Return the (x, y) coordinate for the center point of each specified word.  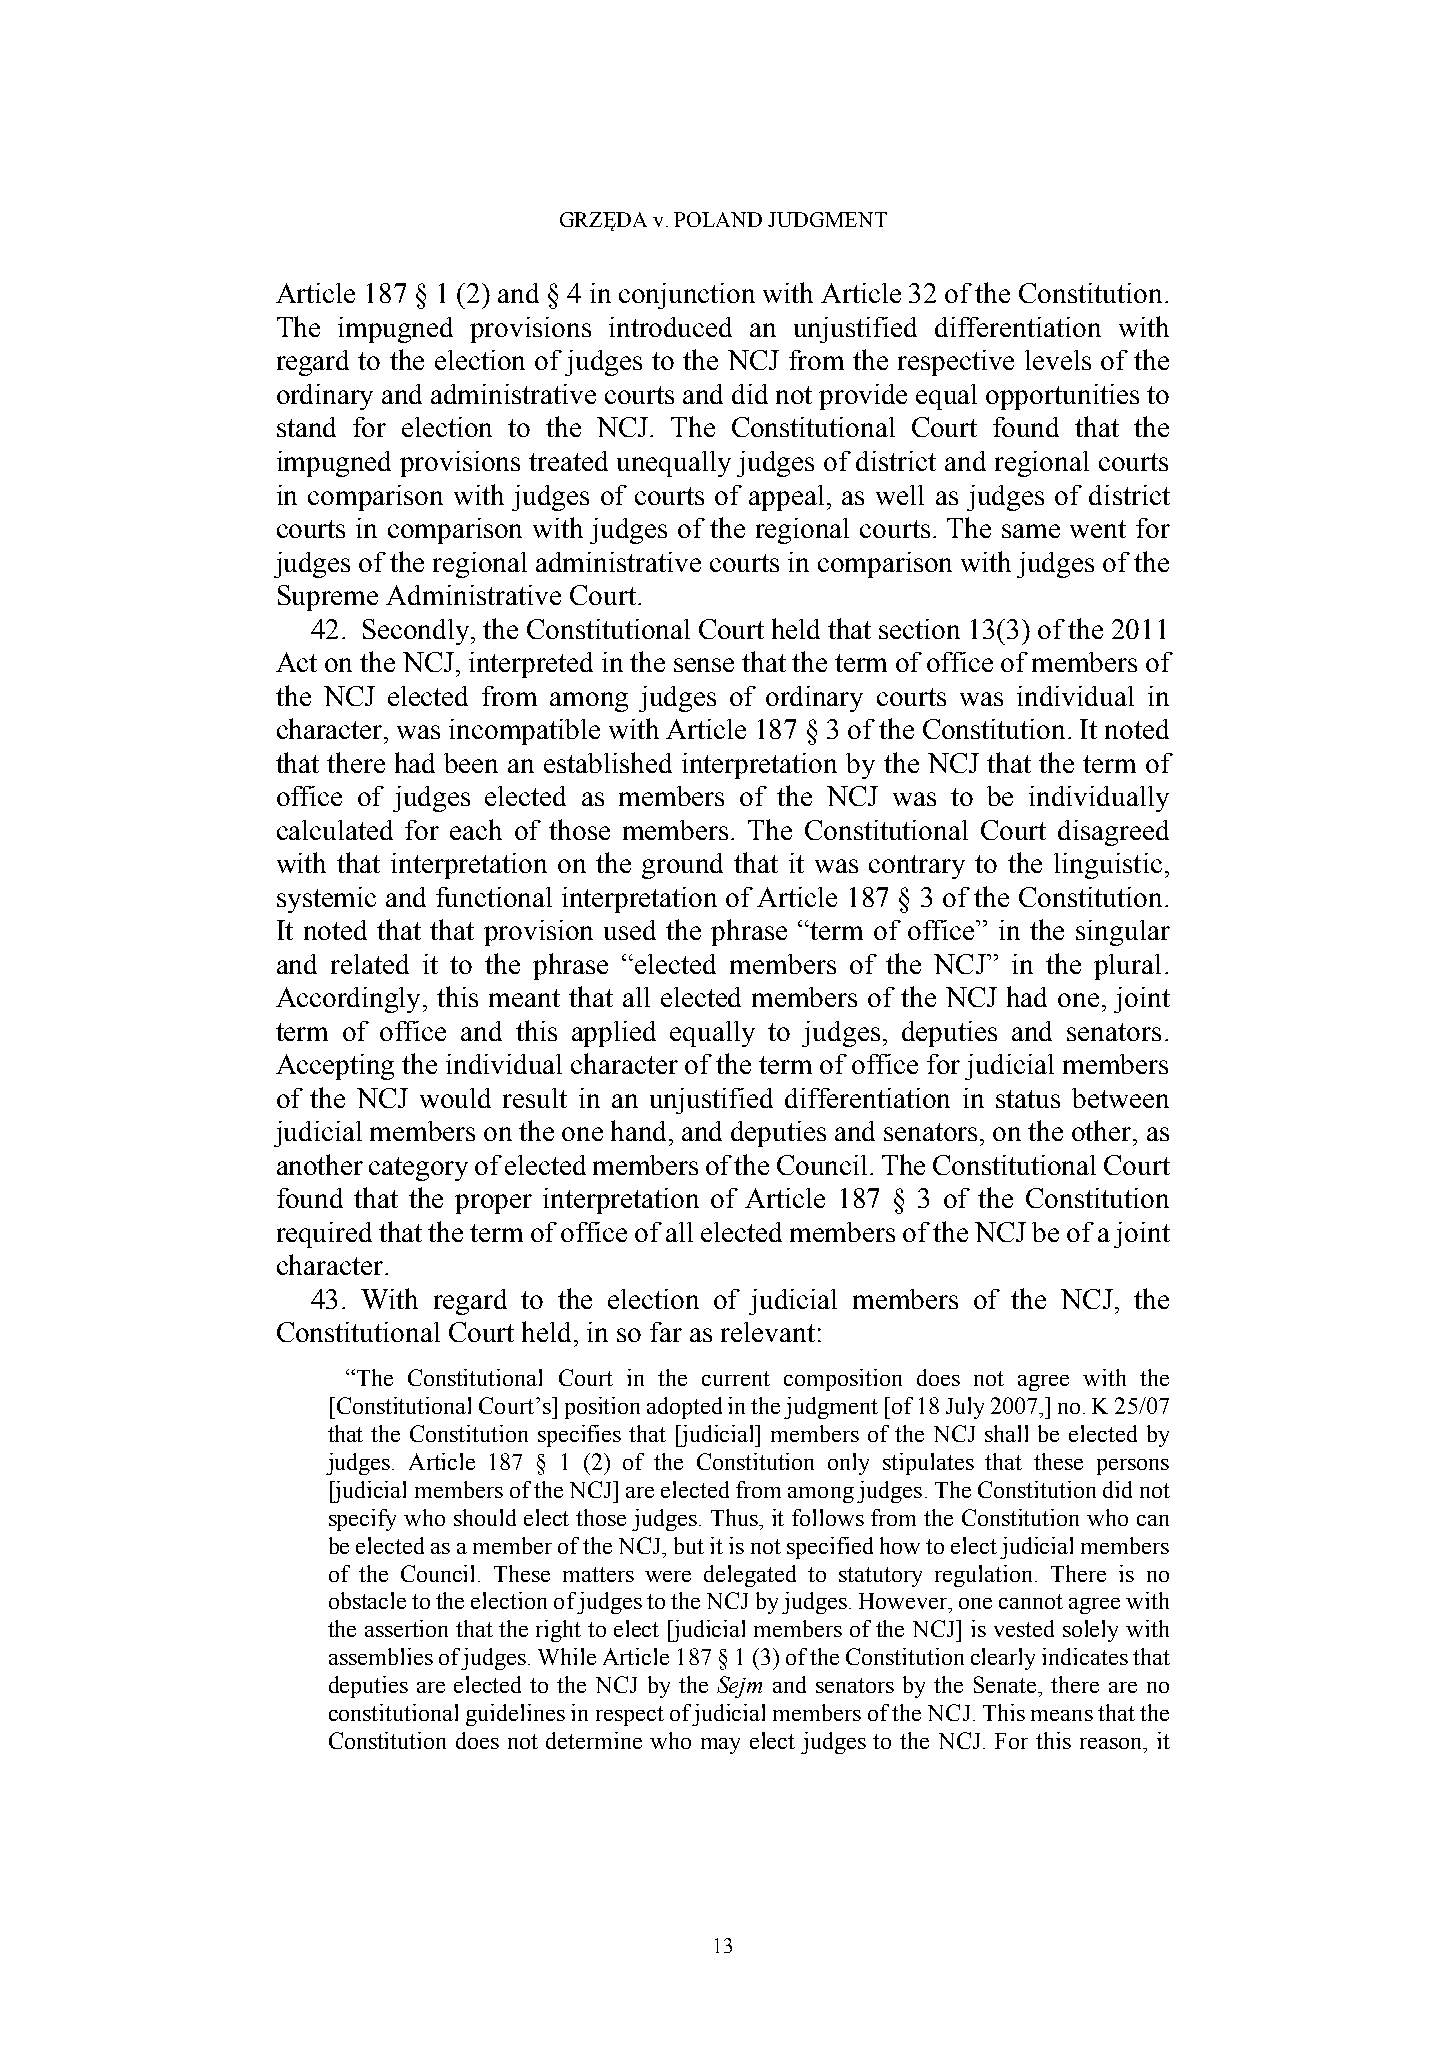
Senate (1006, 1684)
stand (306, 427)
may (720, 1746)
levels (1058, 360)
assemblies (381, 1656)
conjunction (687, 296)
